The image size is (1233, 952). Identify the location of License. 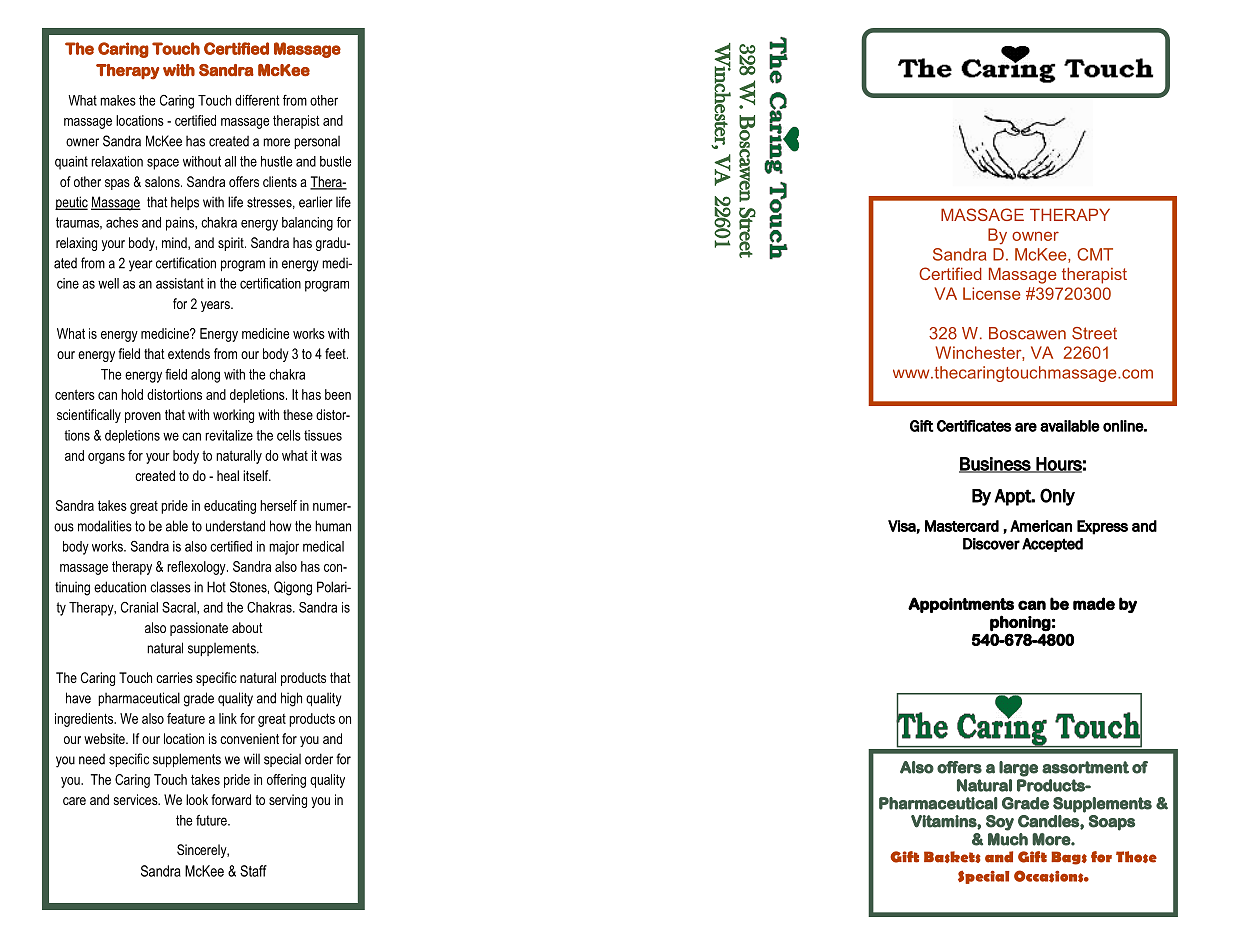
(992, 293).
